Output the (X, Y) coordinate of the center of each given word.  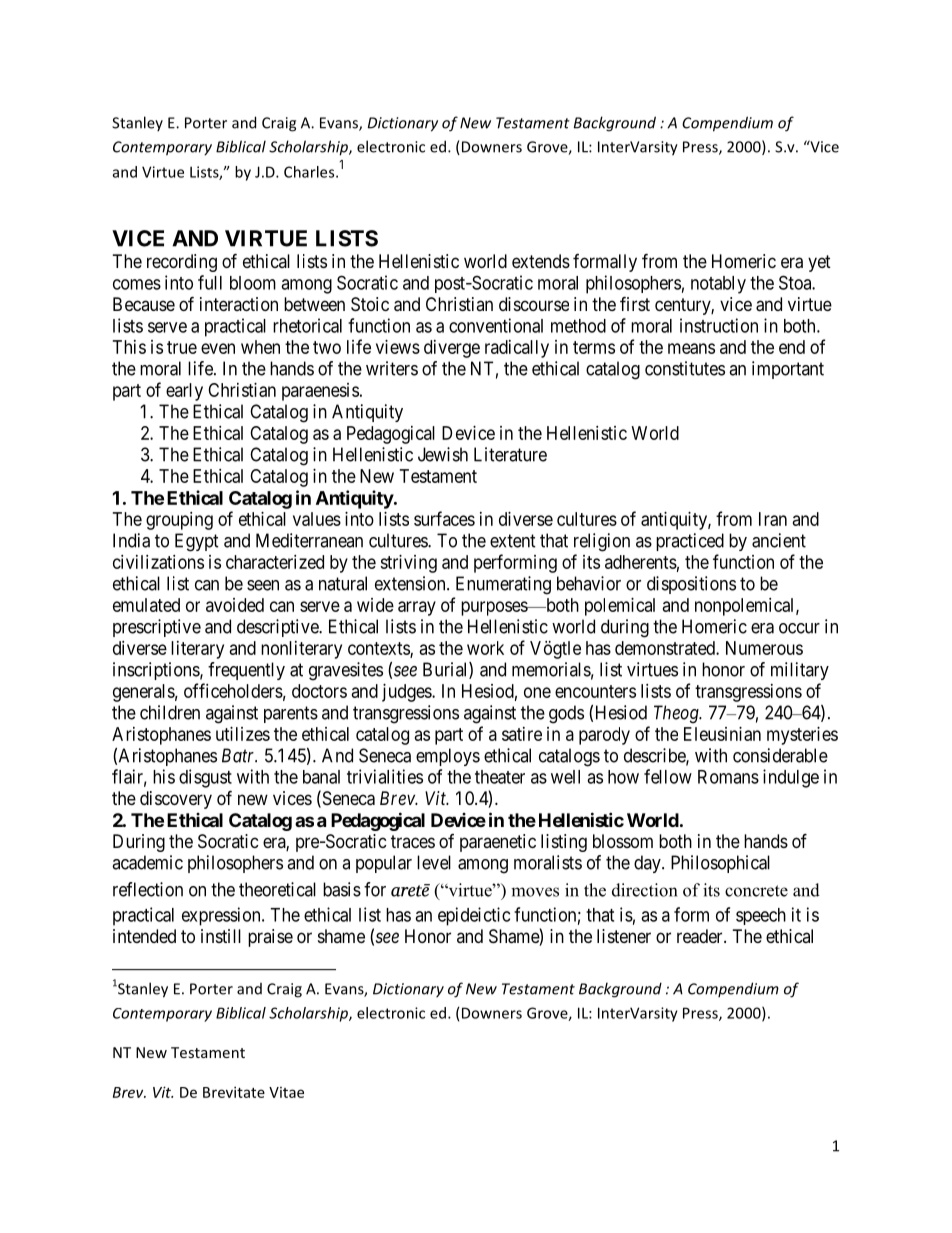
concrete (756, 891)
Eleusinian (722, 734)
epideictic (474, 916)
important (788, 370)
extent (513, 541)
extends (541, 261)
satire (522, 734)
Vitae (286, 1092)
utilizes (243, 734)
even (218, 348)
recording (182, 263)
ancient (779, 540)
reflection (148, 889)
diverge (452, 349)
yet (819, 263)
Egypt (197, 542)
